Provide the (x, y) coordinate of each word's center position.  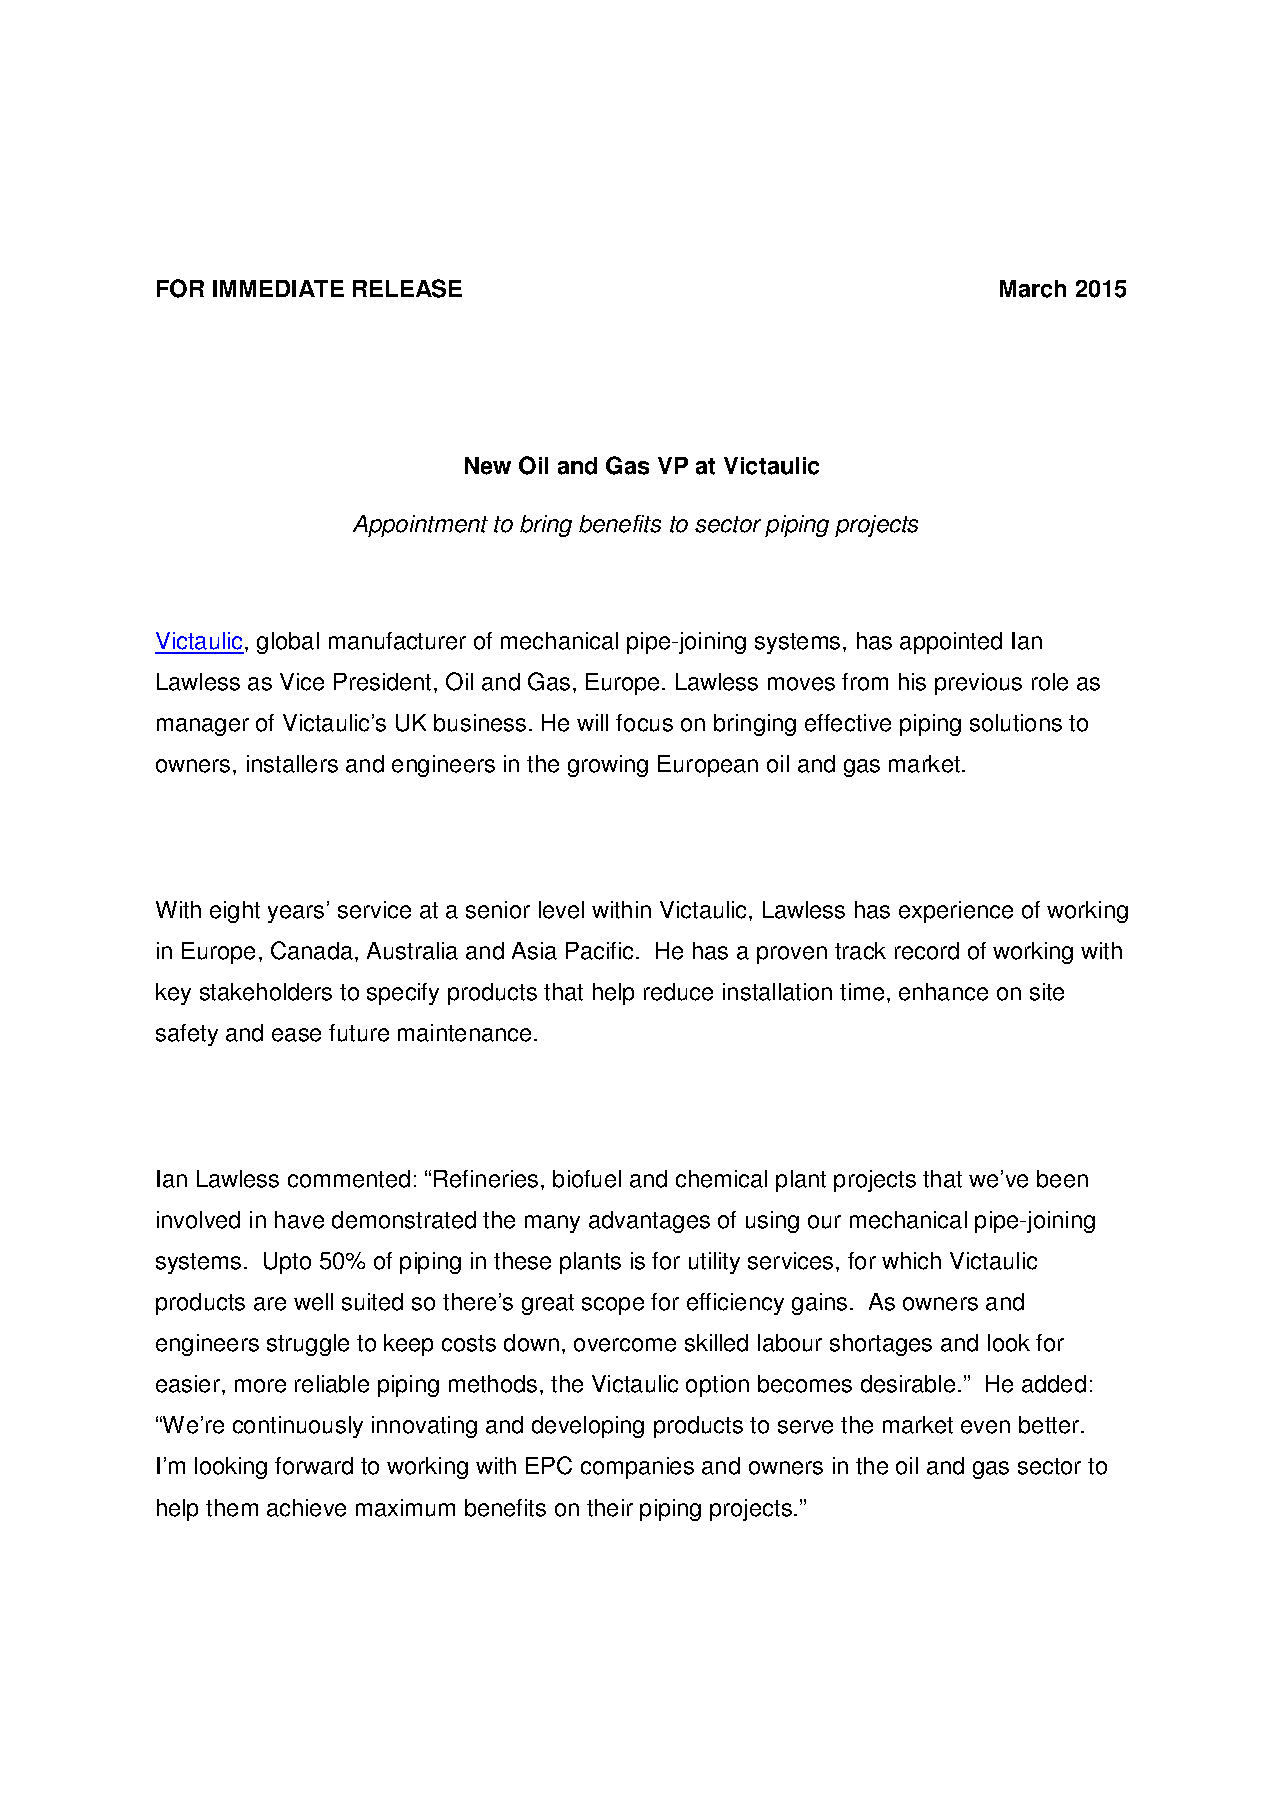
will (592, 722)
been (1062, 1179)
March (1033, 289)
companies (637, 1468)
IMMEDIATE (278, 288)
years (296, 914)
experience (956, 912)
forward (314, 1466)
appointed (951, 643)
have (299, 1220)
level (561, 910)
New (488, 466)
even (985, 1427)
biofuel (587, 1179)
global (288, 643)
